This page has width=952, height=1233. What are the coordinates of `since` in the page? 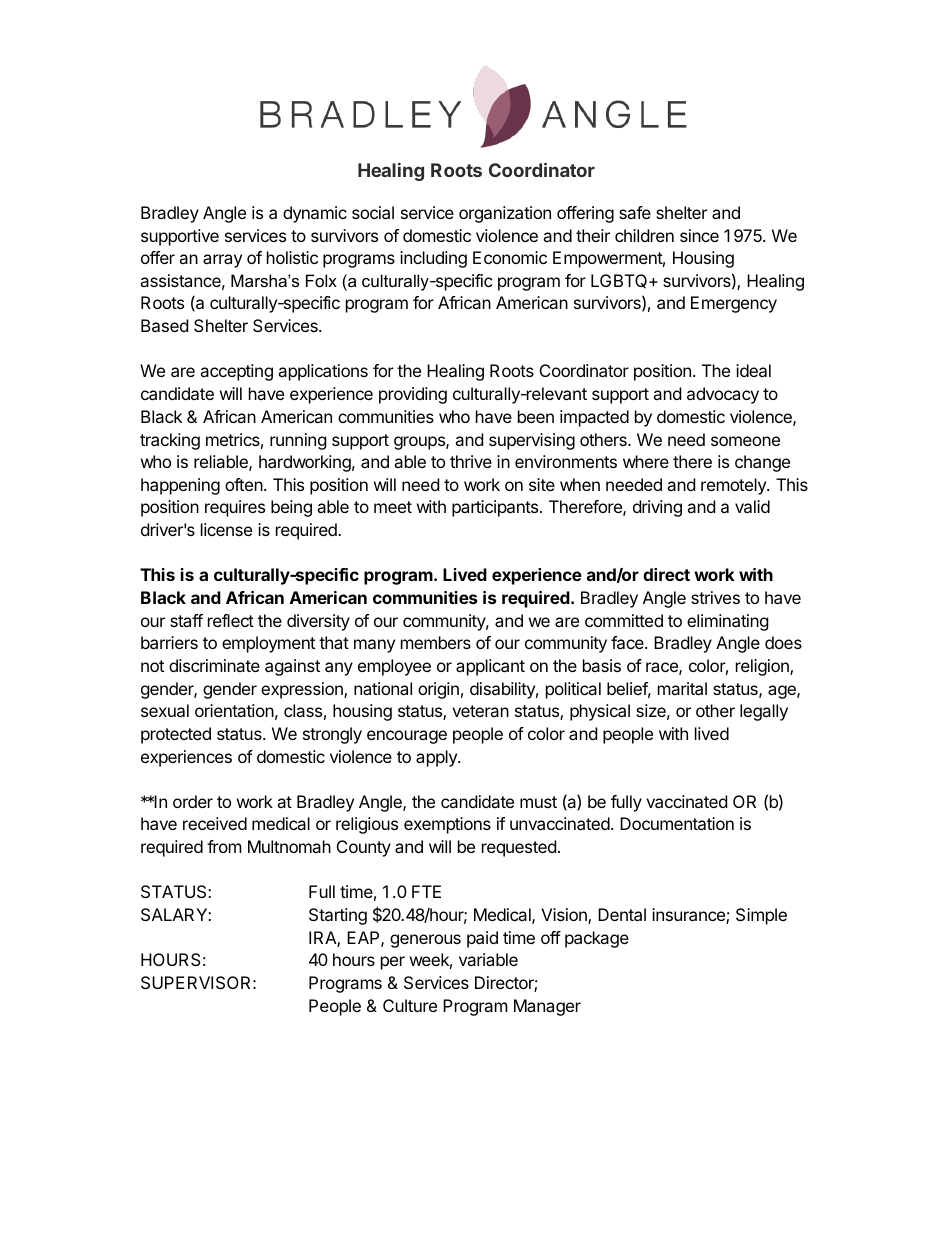 It's located at (699, 235).
